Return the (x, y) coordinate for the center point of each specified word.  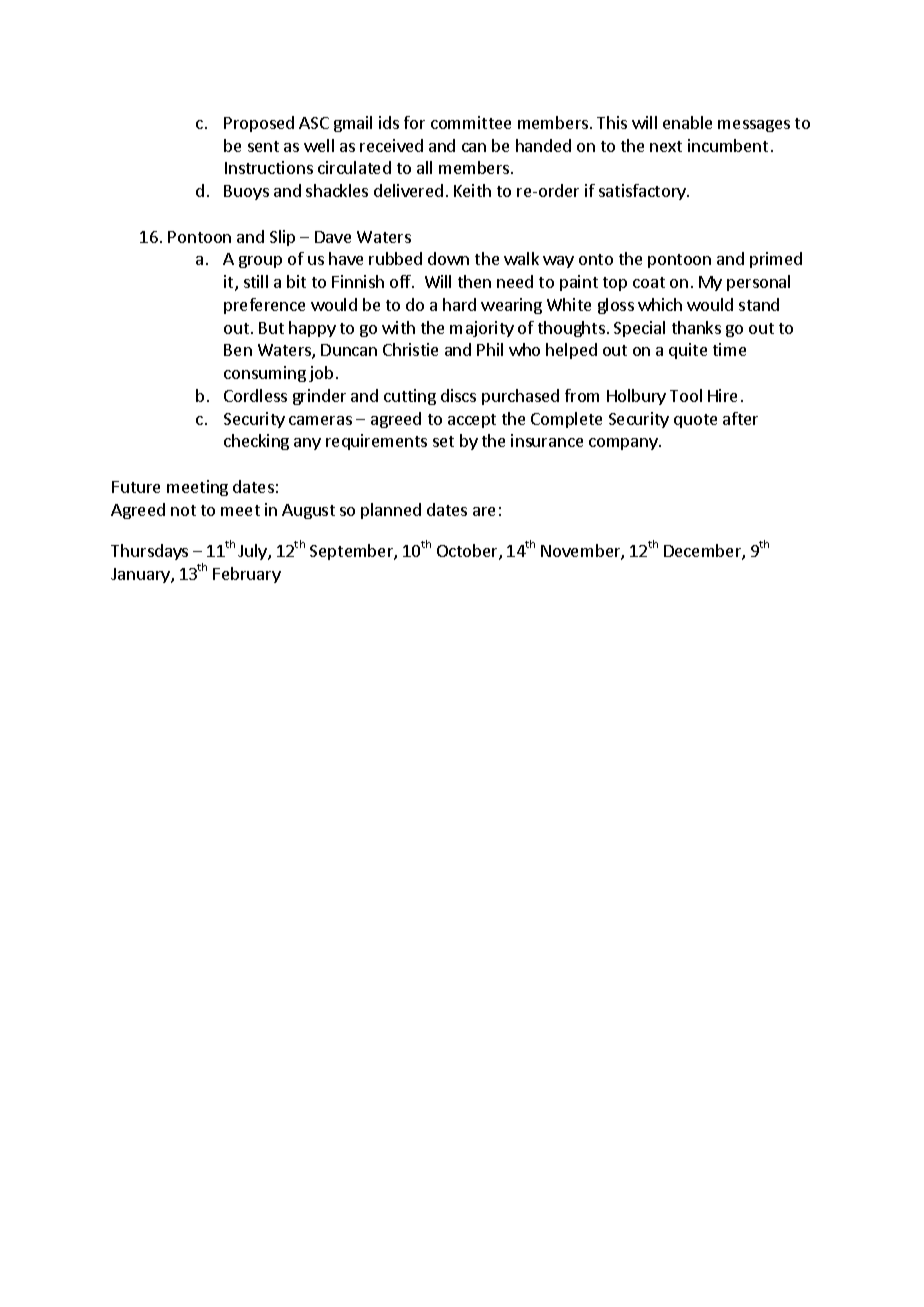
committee (471, 122)
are (484, 511)
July (253, 552)
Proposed (259, 124)
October (468, 552)
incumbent (728, 145)
